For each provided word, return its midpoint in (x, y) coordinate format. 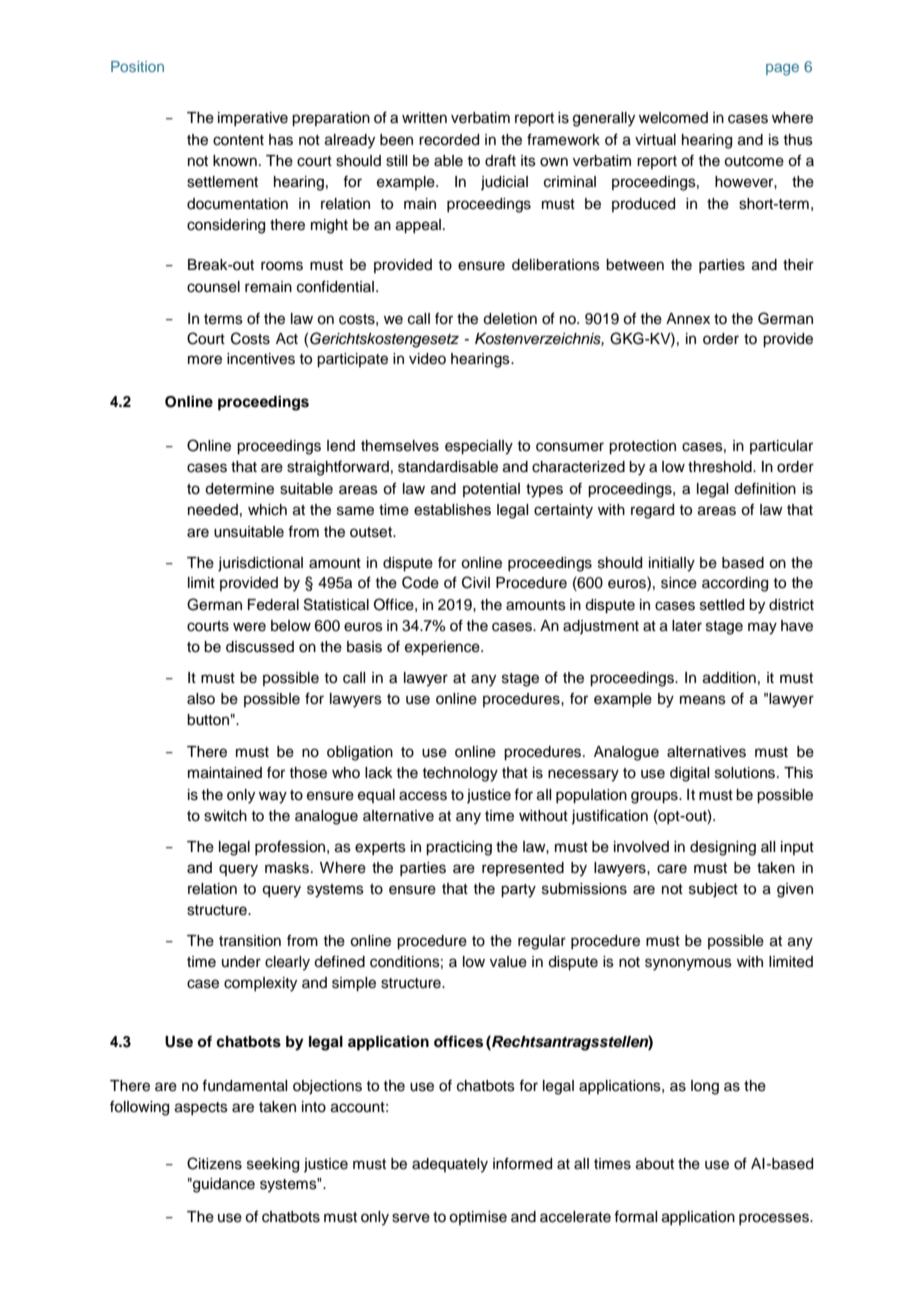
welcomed (673, 118)
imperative (253, 119)
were (249, 627)
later (687, 626)
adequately (450, 1165)
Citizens (214, 1163)
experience (443, 648)
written (424, 118)
